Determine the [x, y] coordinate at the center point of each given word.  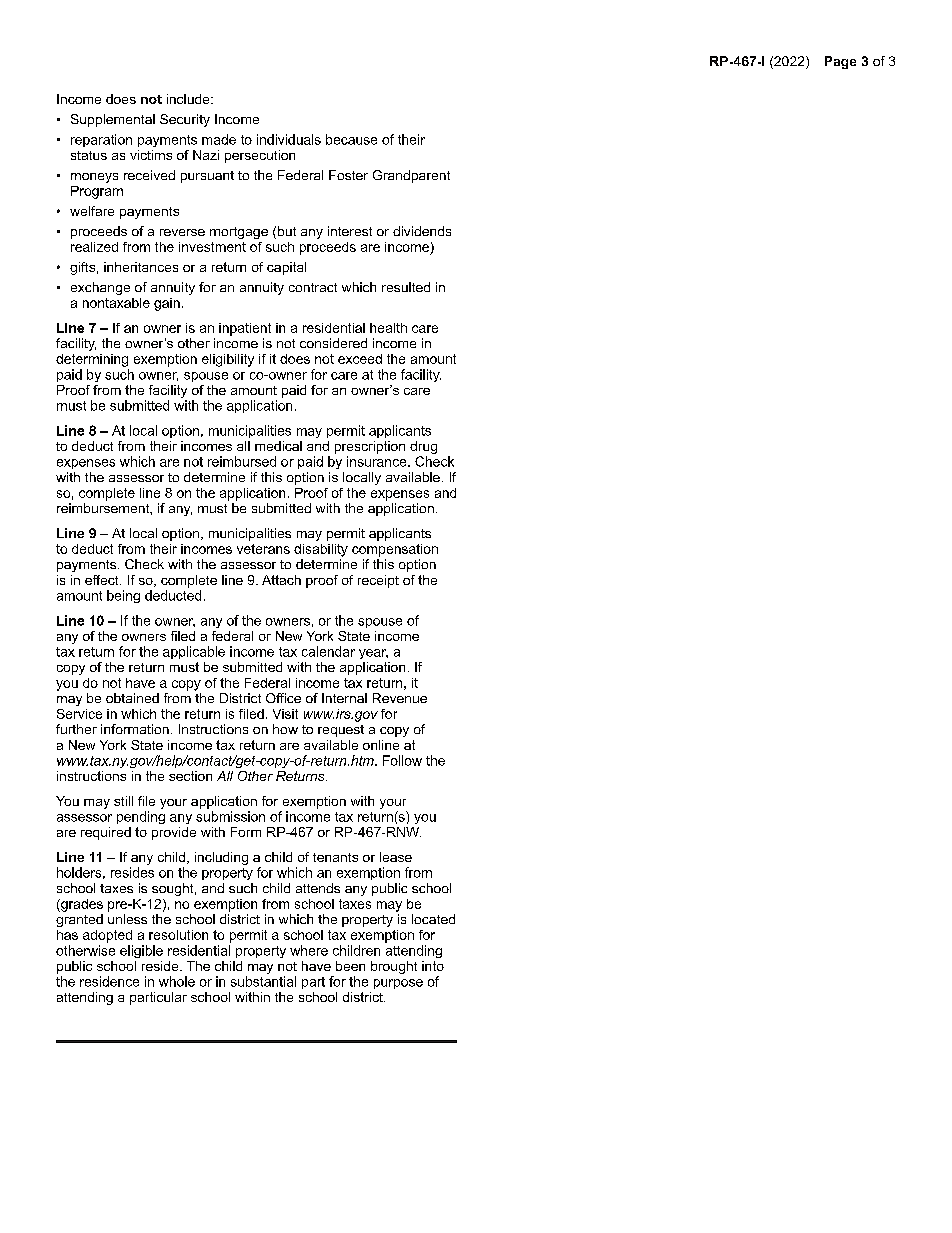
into [433, 966]
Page [840, 62]
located [433, 919]
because [351, 139]
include [189, 99]
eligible [141, 951]
